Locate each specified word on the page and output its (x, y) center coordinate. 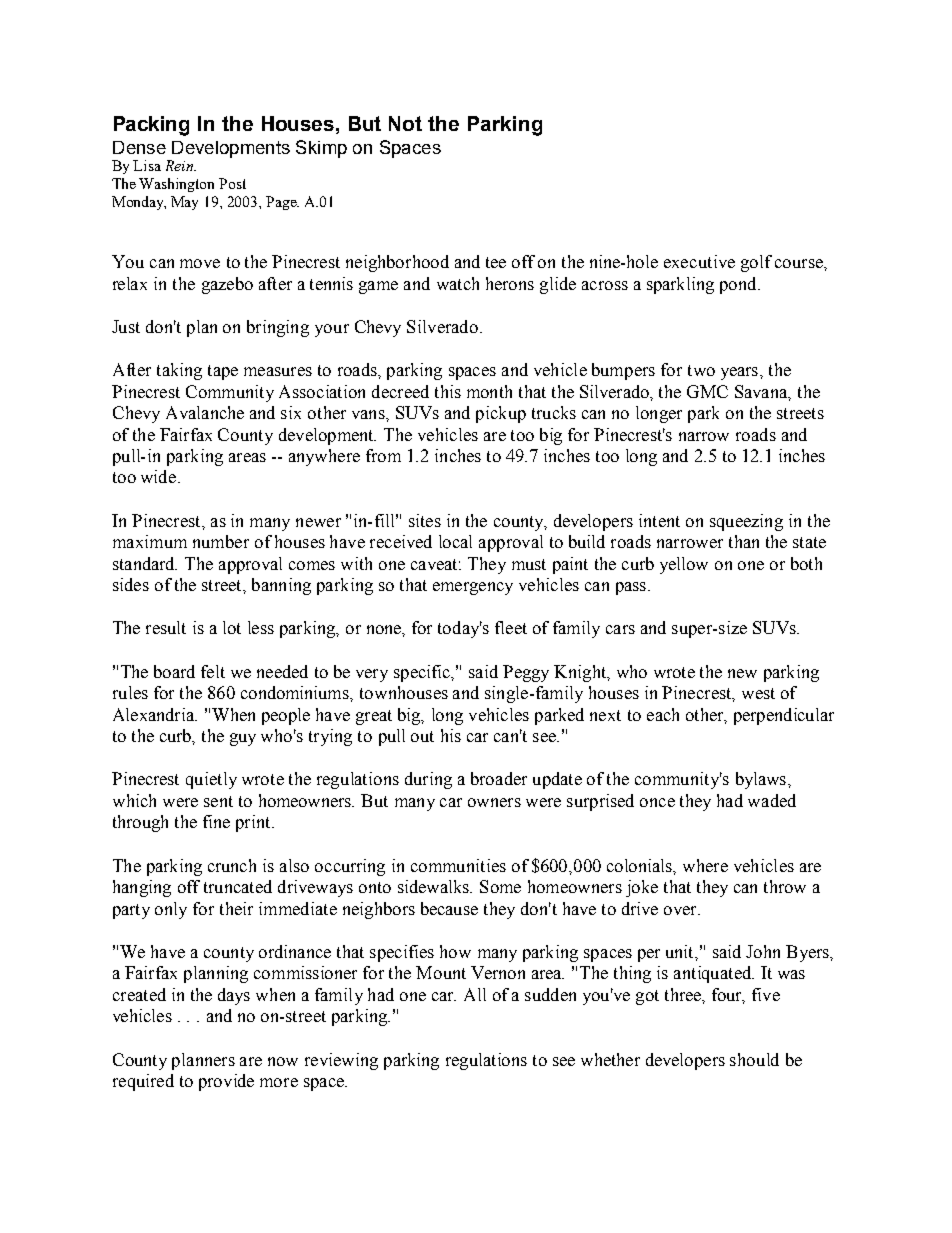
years (741, 373)
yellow (684, 565)
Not (405, 123)
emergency (473, 588)
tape (223, 372)
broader (499, 778)
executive (699, 261)
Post (232, 183)
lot (232, 627)
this (448, 391)
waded (772, 800)
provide (226, 1082)
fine (216, 821)
